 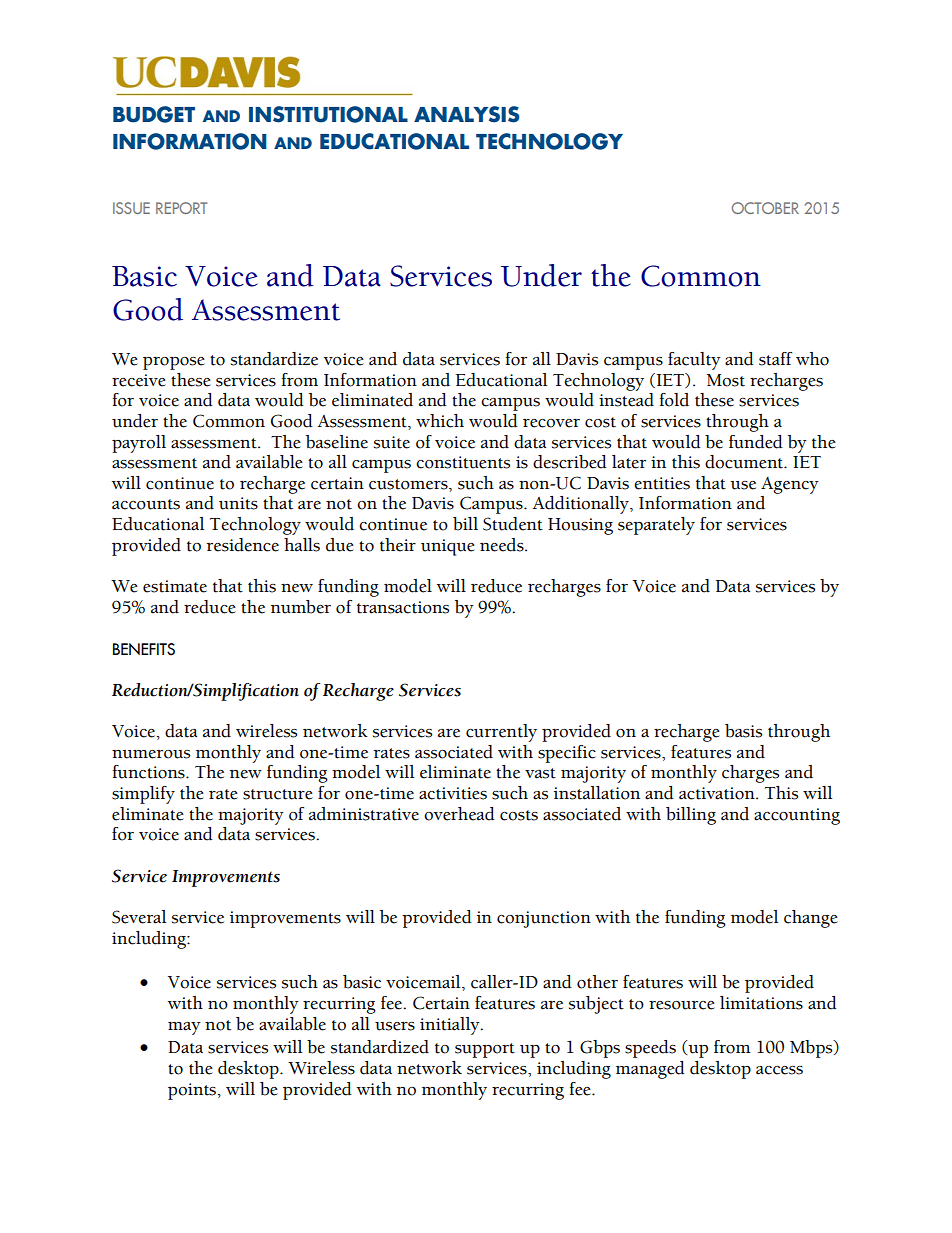 I want to click on support, so click(x=485, y=1050).
